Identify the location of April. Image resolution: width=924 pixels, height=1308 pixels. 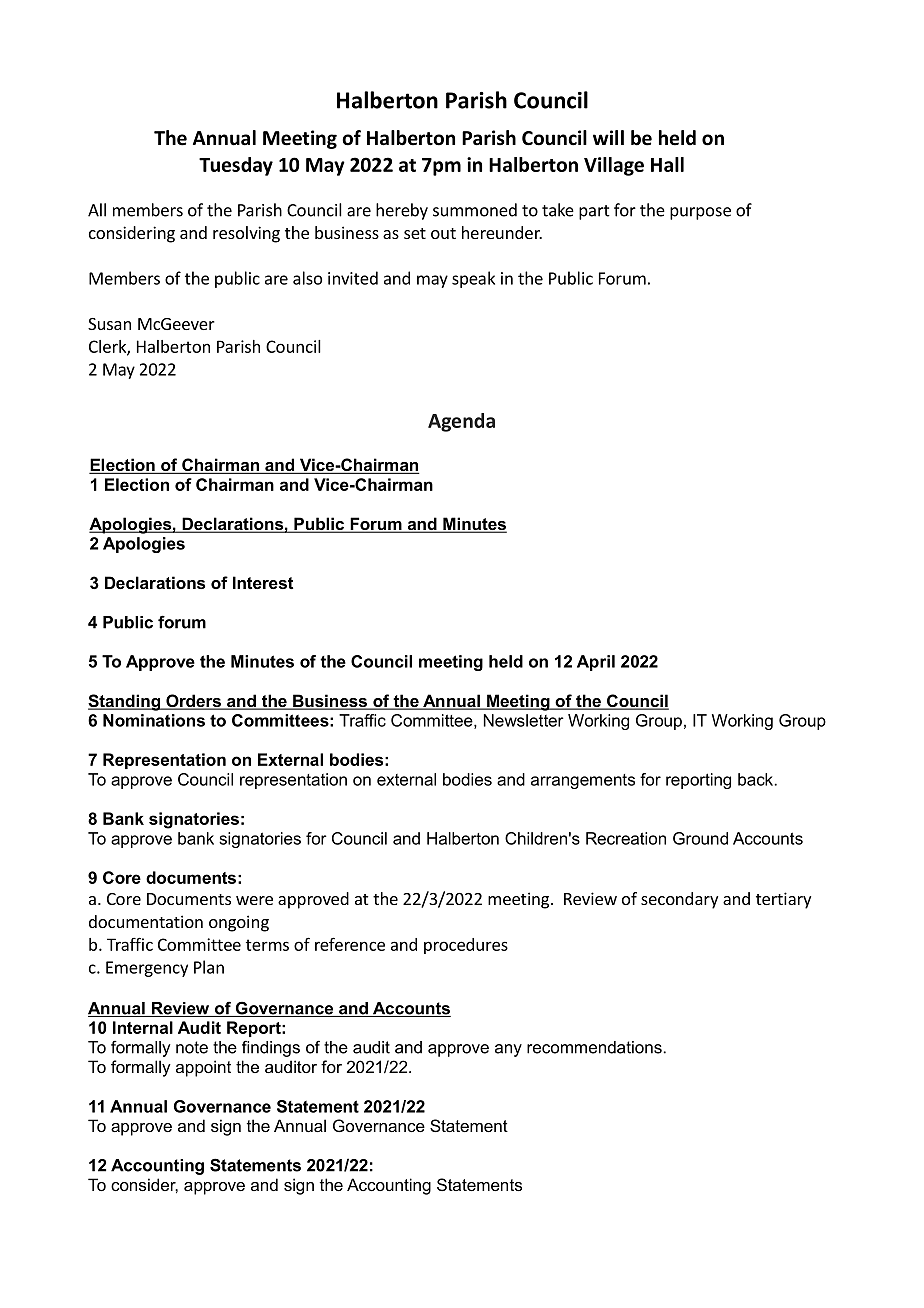
(596, 663).
